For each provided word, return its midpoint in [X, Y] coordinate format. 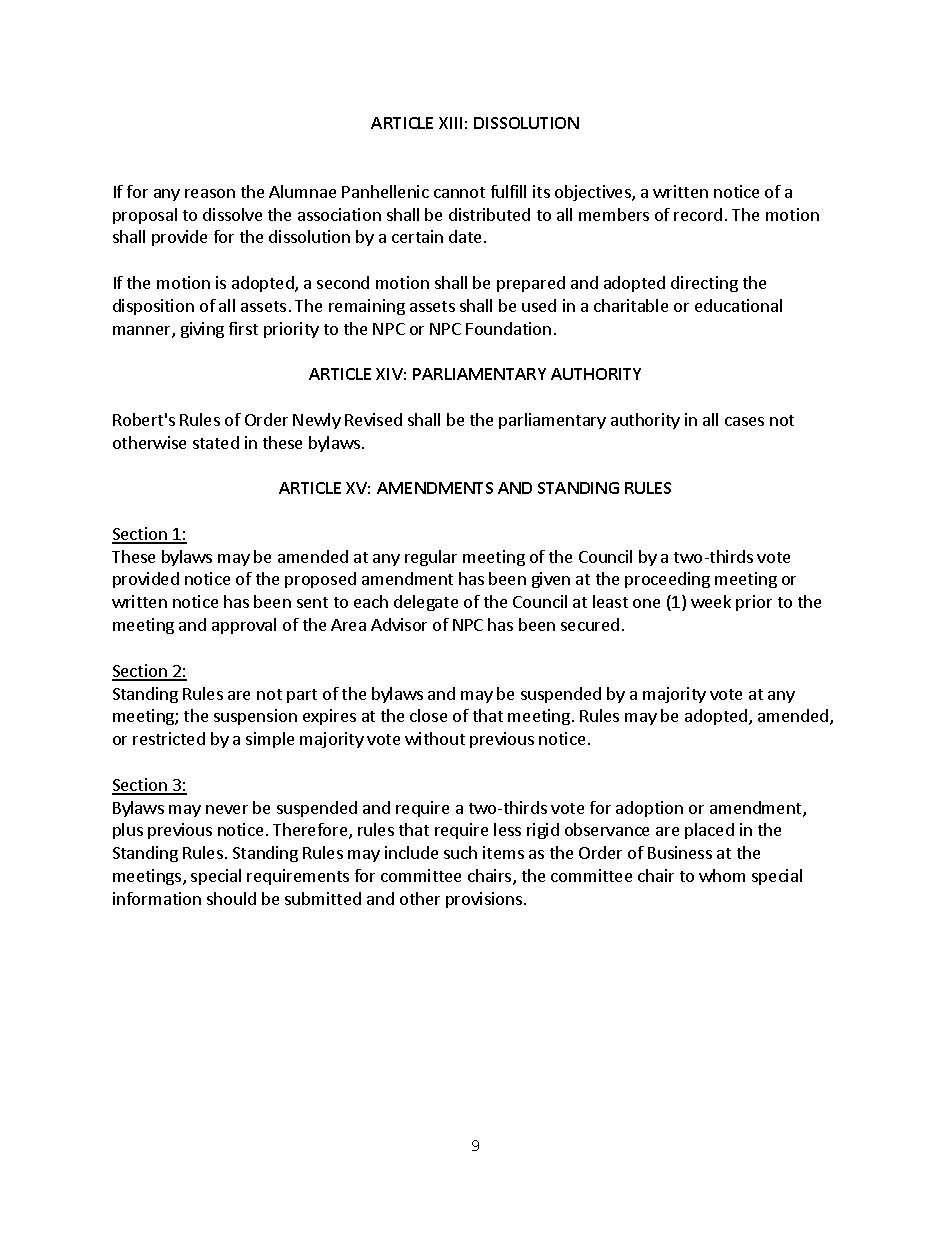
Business [680, 852]
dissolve [232, 214]
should [231, 898]
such [460, 852]
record [698, 214]
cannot [459, 192]
